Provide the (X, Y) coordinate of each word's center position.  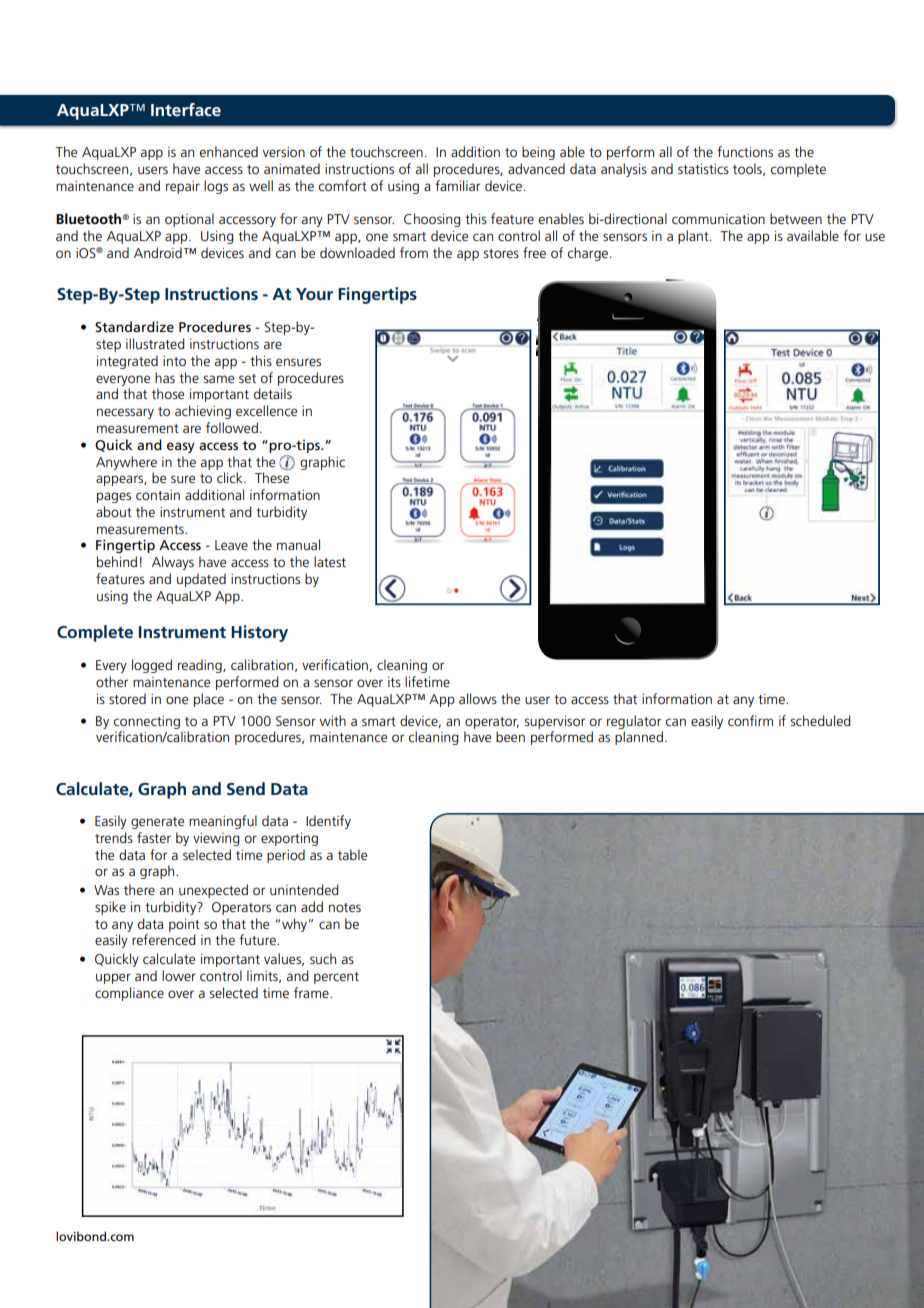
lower (179, 975)
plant (694, 237)
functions (745, 151)
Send (246, 788)
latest (330, 561)
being (538, 153)
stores (501, 253)
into (174, 361)
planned (639, 738)
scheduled (820, 720)
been (510, 736)
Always (173, 563)
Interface (186, 109)
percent (336, 978)
